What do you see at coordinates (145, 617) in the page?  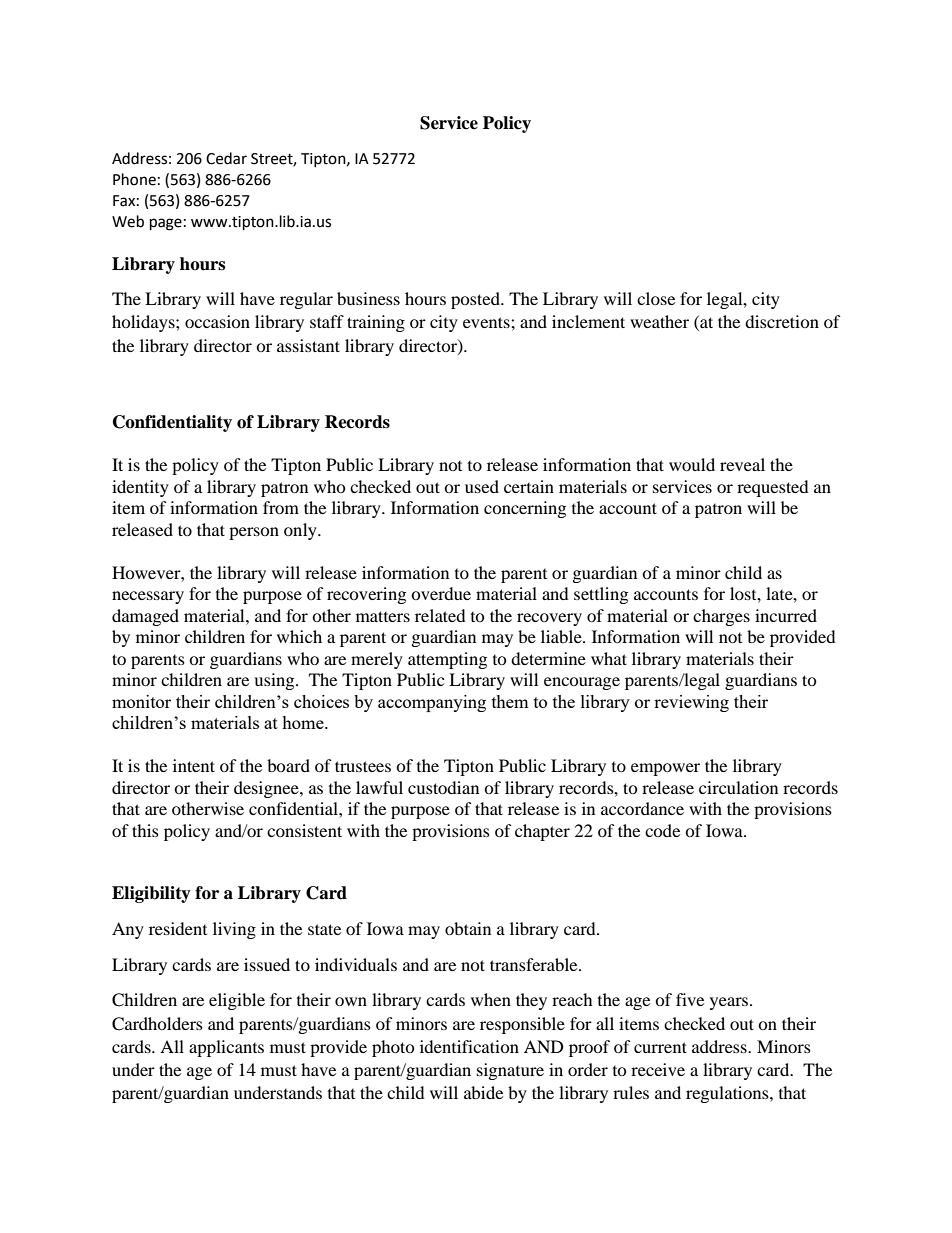 I see `damaged` at bounding box center [145, 617].
